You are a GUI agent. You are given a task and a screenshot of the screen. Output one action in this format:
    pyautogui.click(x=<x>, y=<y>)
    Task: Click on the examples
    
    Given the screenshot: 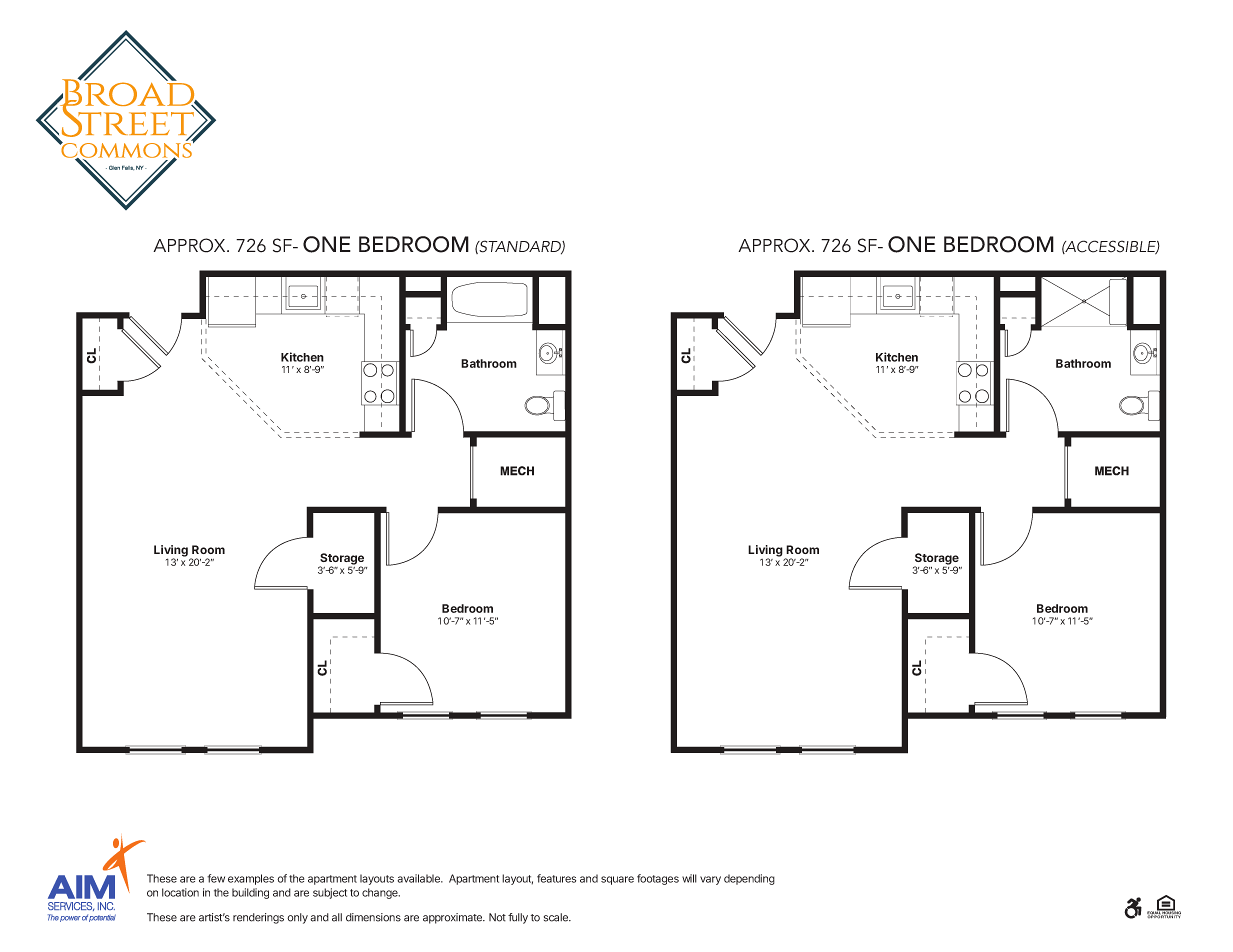 What is the action you would take?
    pyautogui.click(x=251, y=879)
